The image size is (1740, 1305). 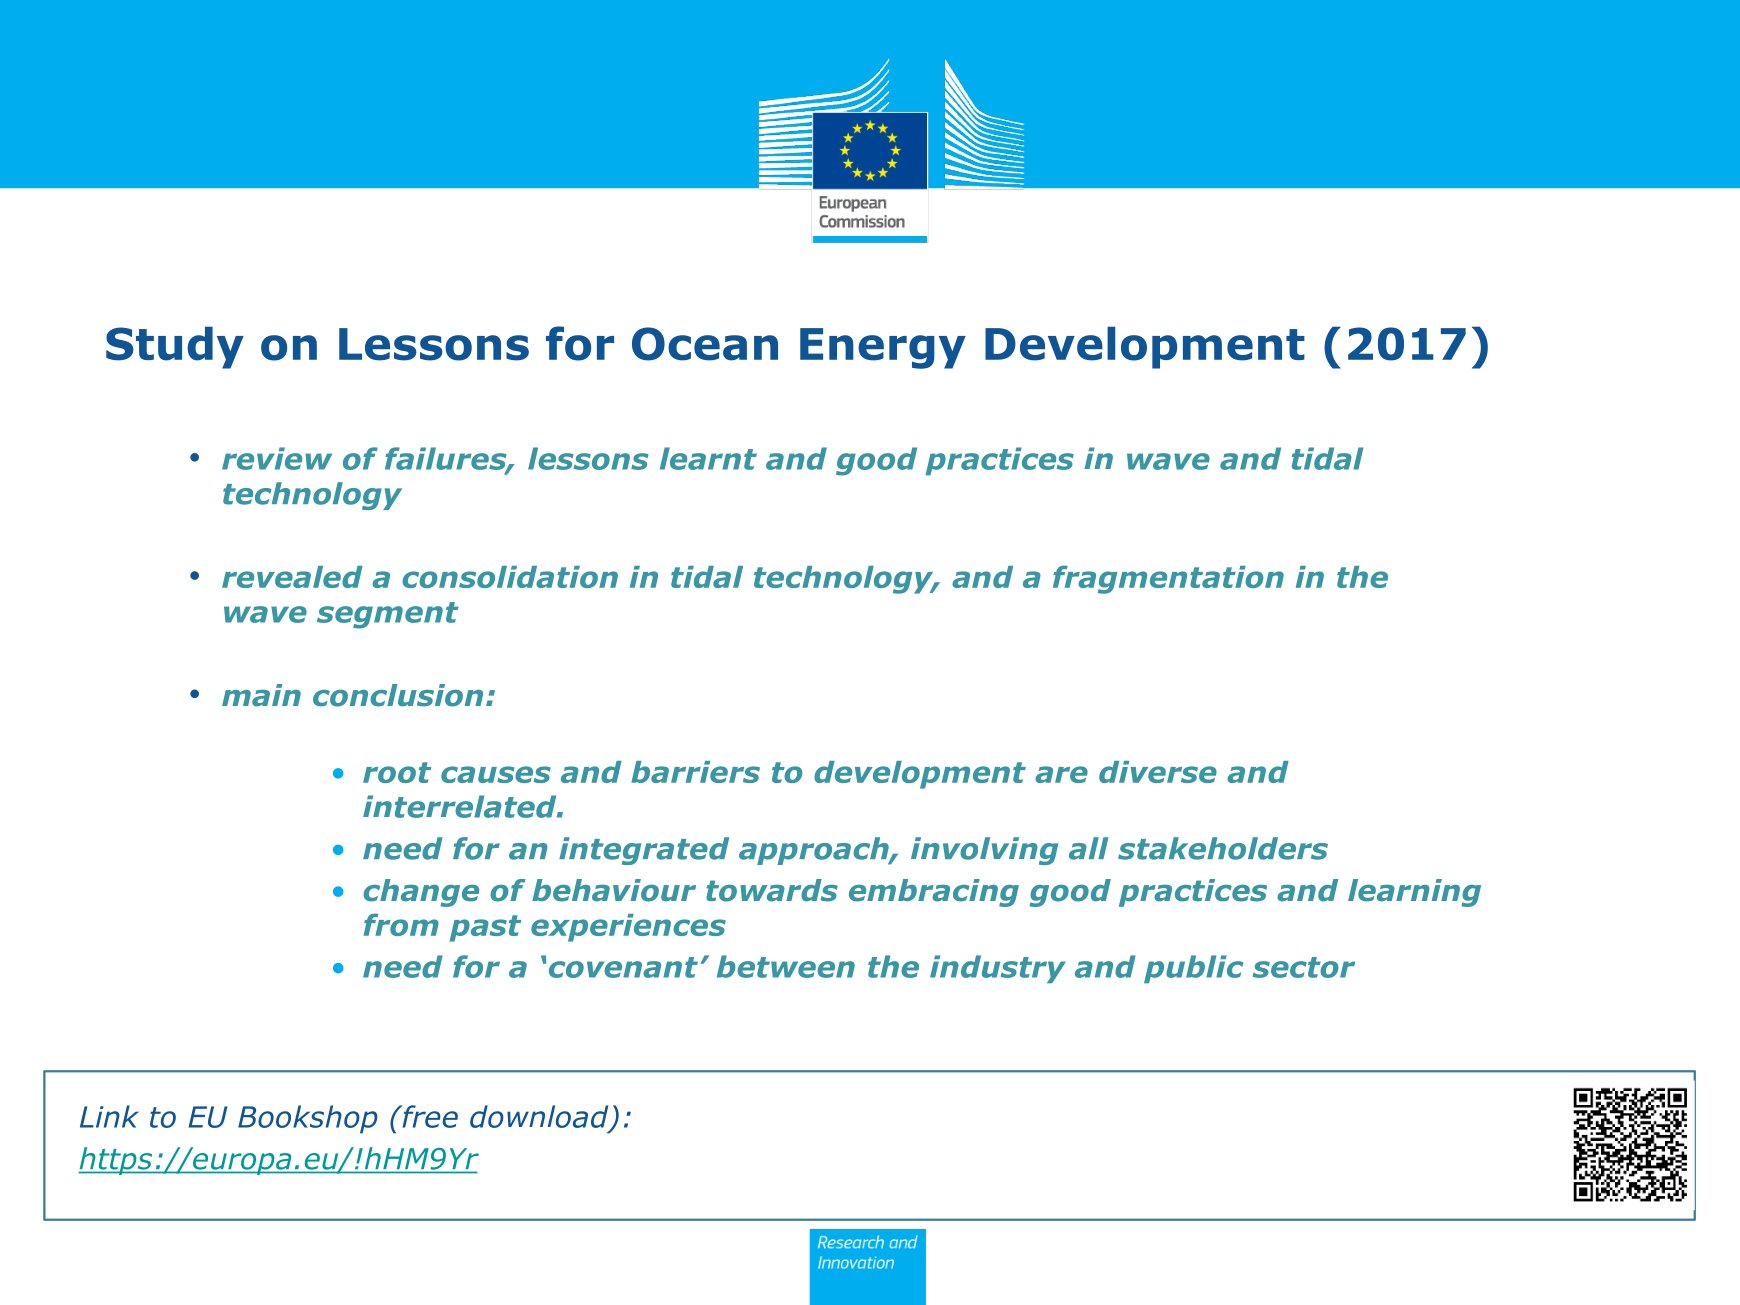 I want to click on consolidation, so click(x=510, y=577).
